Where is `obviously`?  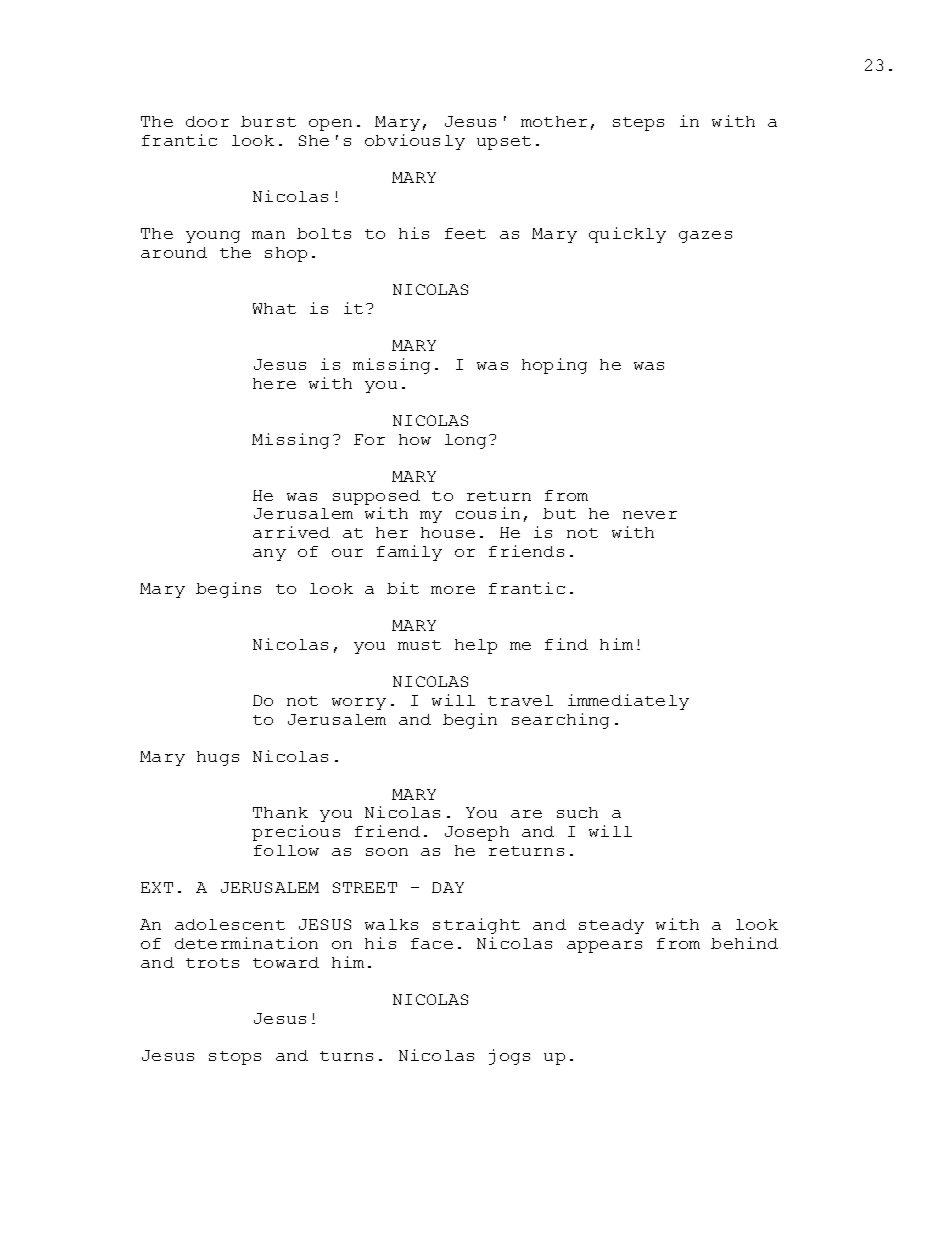 obviously is located at coordinates (415, 142).
